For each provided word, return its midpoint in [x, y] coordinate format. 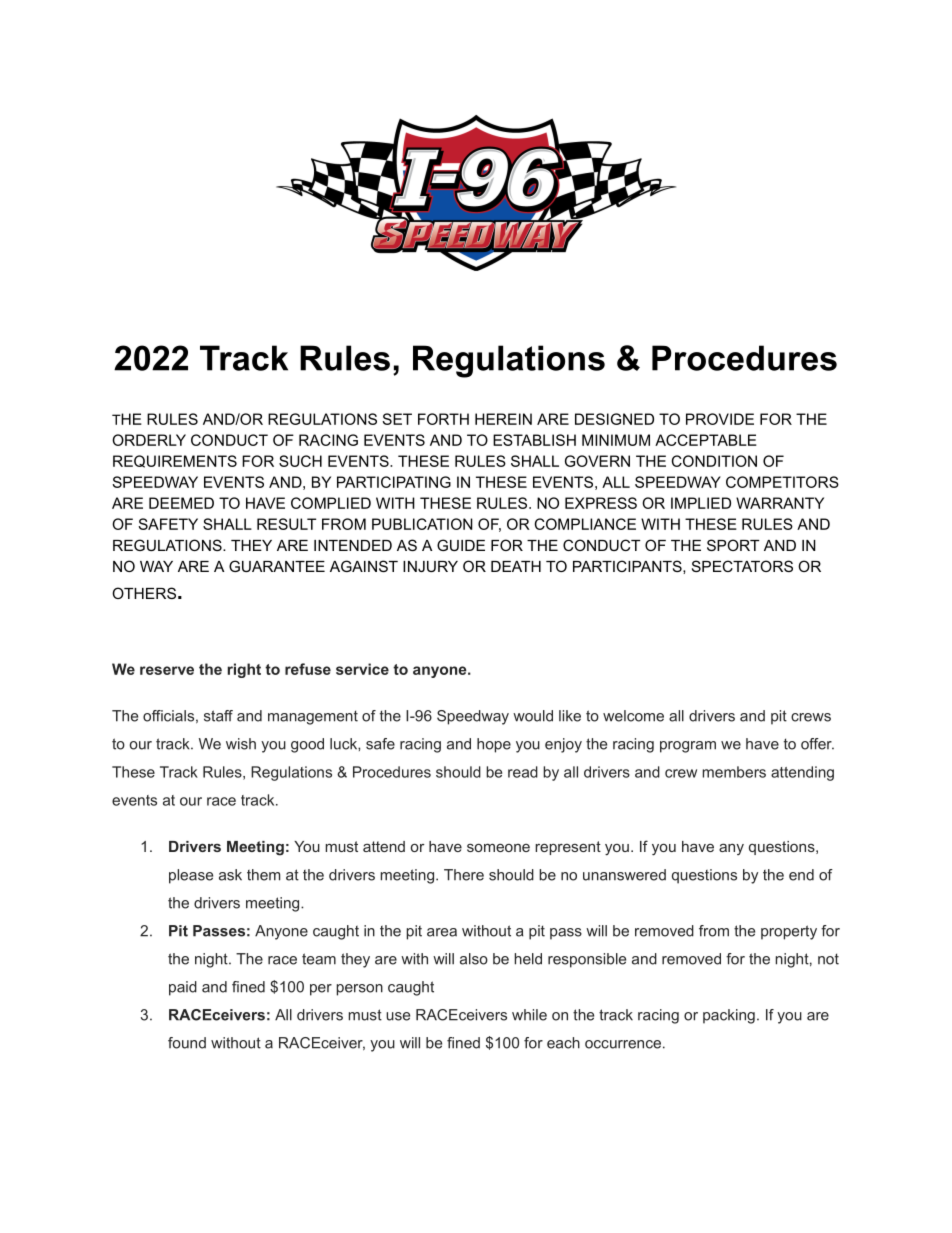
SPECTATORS [742, 566]
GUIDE [461, 545]
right [244, 670]
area [442, 932]
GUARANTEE [277, 566]
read [523, 772]
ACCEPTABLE [706, 440]
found [187, 1043]
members [734, 772]
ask [230, 875]
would [533, 716]
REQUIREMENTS [175, 461]
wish [241, 744]
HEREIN [503, 419]
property [789, 932]
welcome [633, 716]
